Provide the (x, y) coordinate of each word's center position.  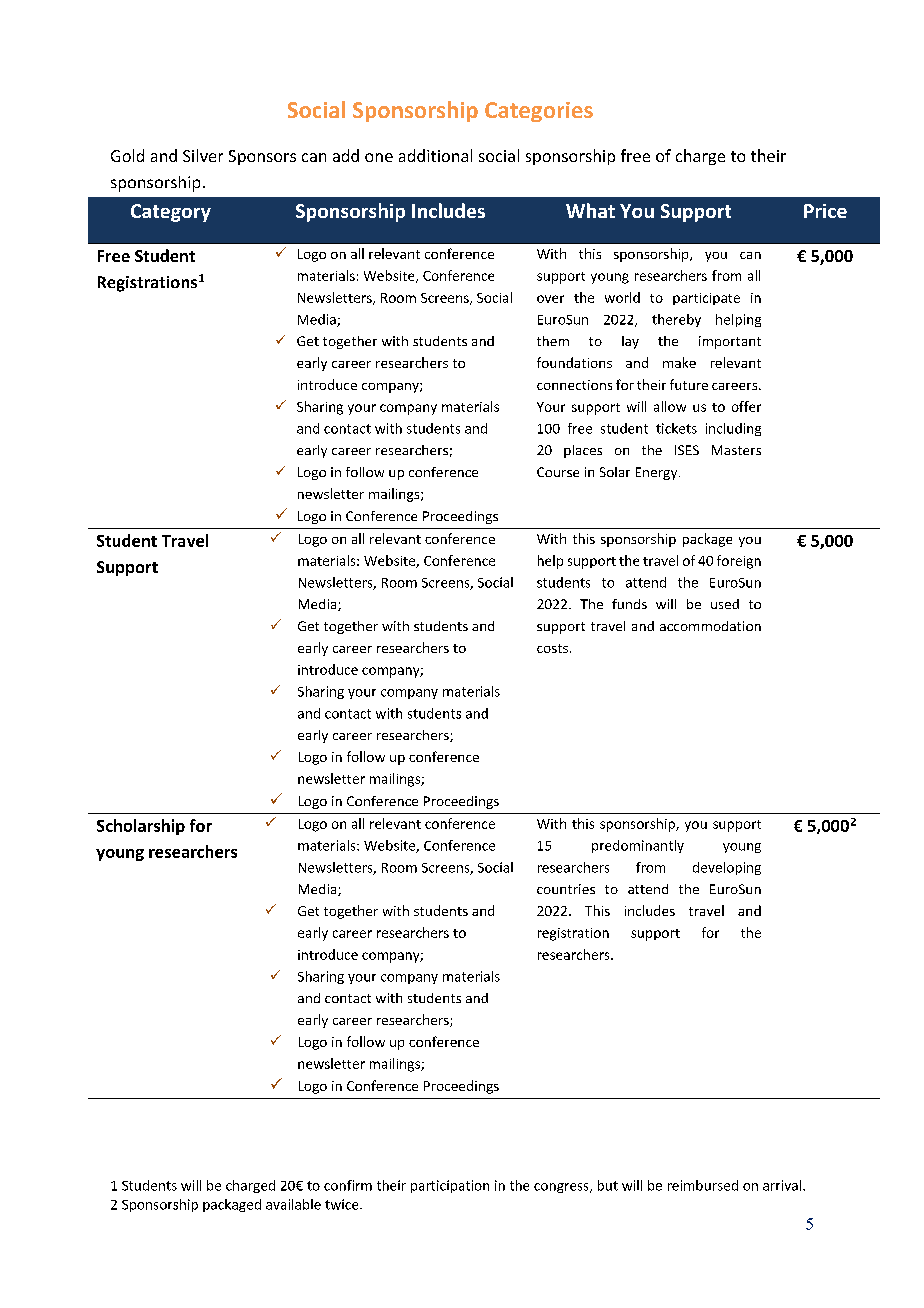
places (583, 451)
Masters (736, 450)
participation (450, 1186)
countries (566, 889)
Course (558, 472)
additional (435, 155)
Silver (203, 155)
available (293, 1204)
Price (825, 211)
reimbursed (703, 1185)
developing (727, 868)
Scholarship (141, 827)
